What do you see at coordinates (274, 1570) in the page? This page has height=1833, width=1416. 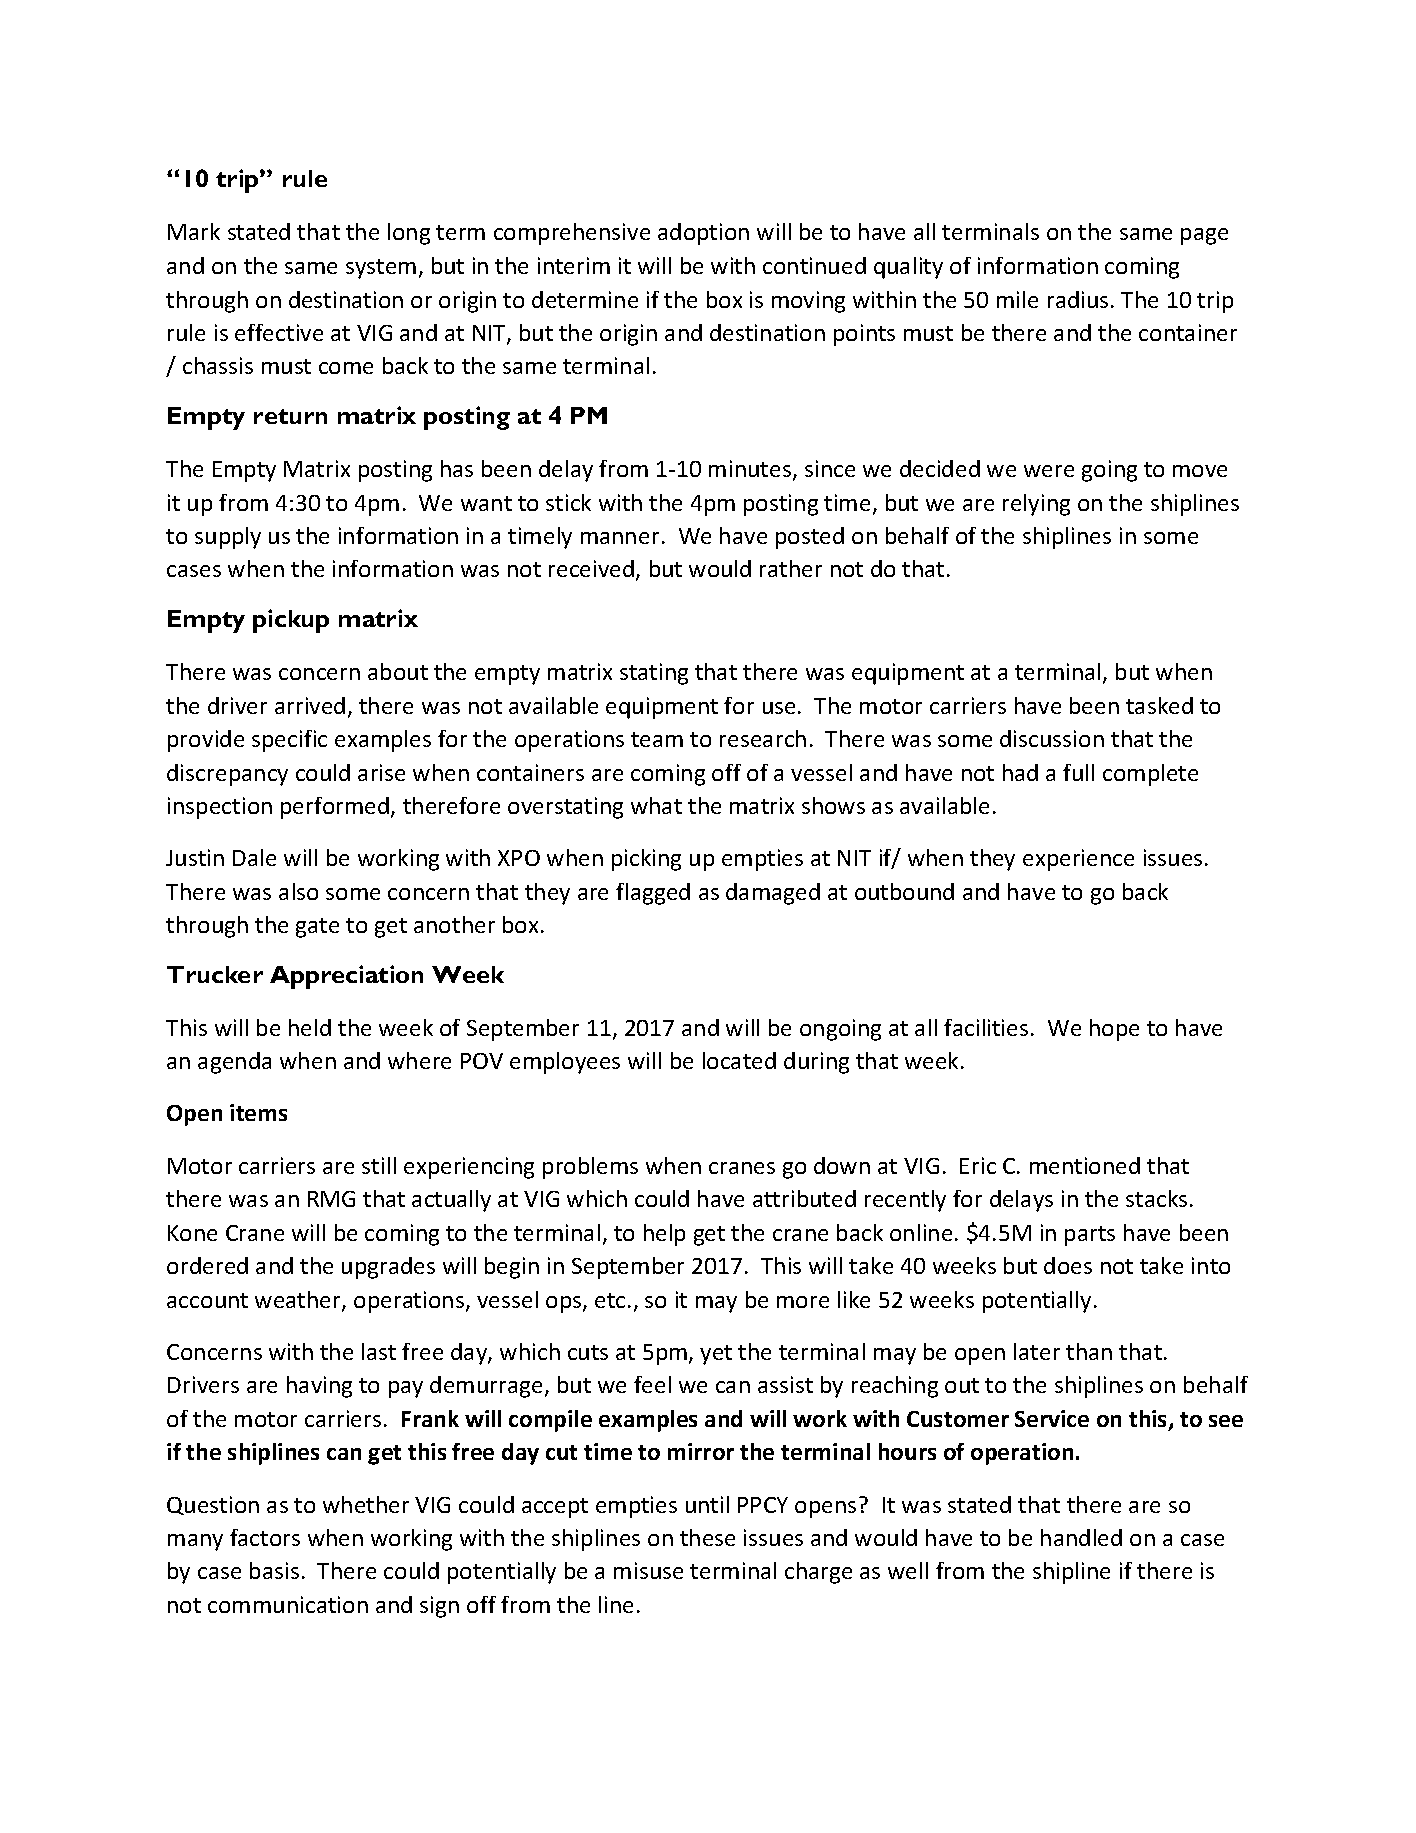 I see `basis` at bounding box center [274, 1570].
